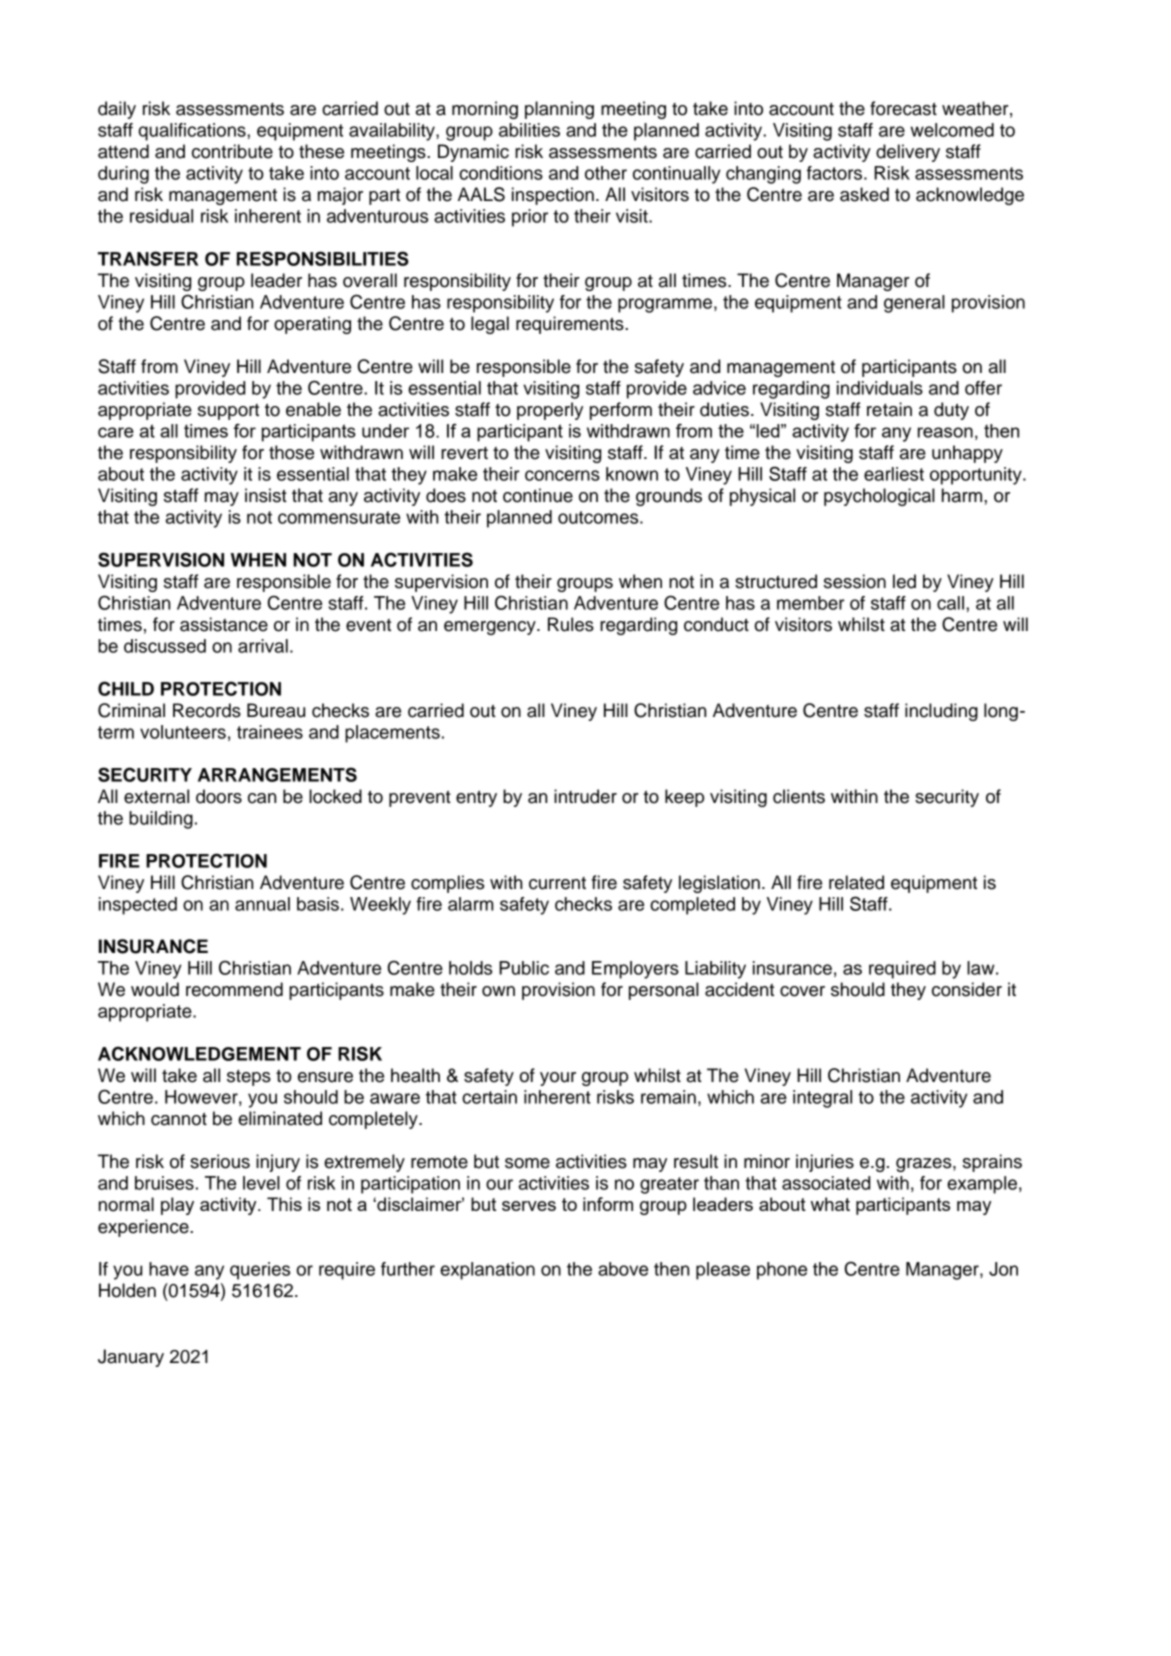 The width and height of the screenshot is (1171, 1656). What do you see at coordinates (623, 1269) in the screenshot?
I see `above` at bounding box center [623, 1269].
